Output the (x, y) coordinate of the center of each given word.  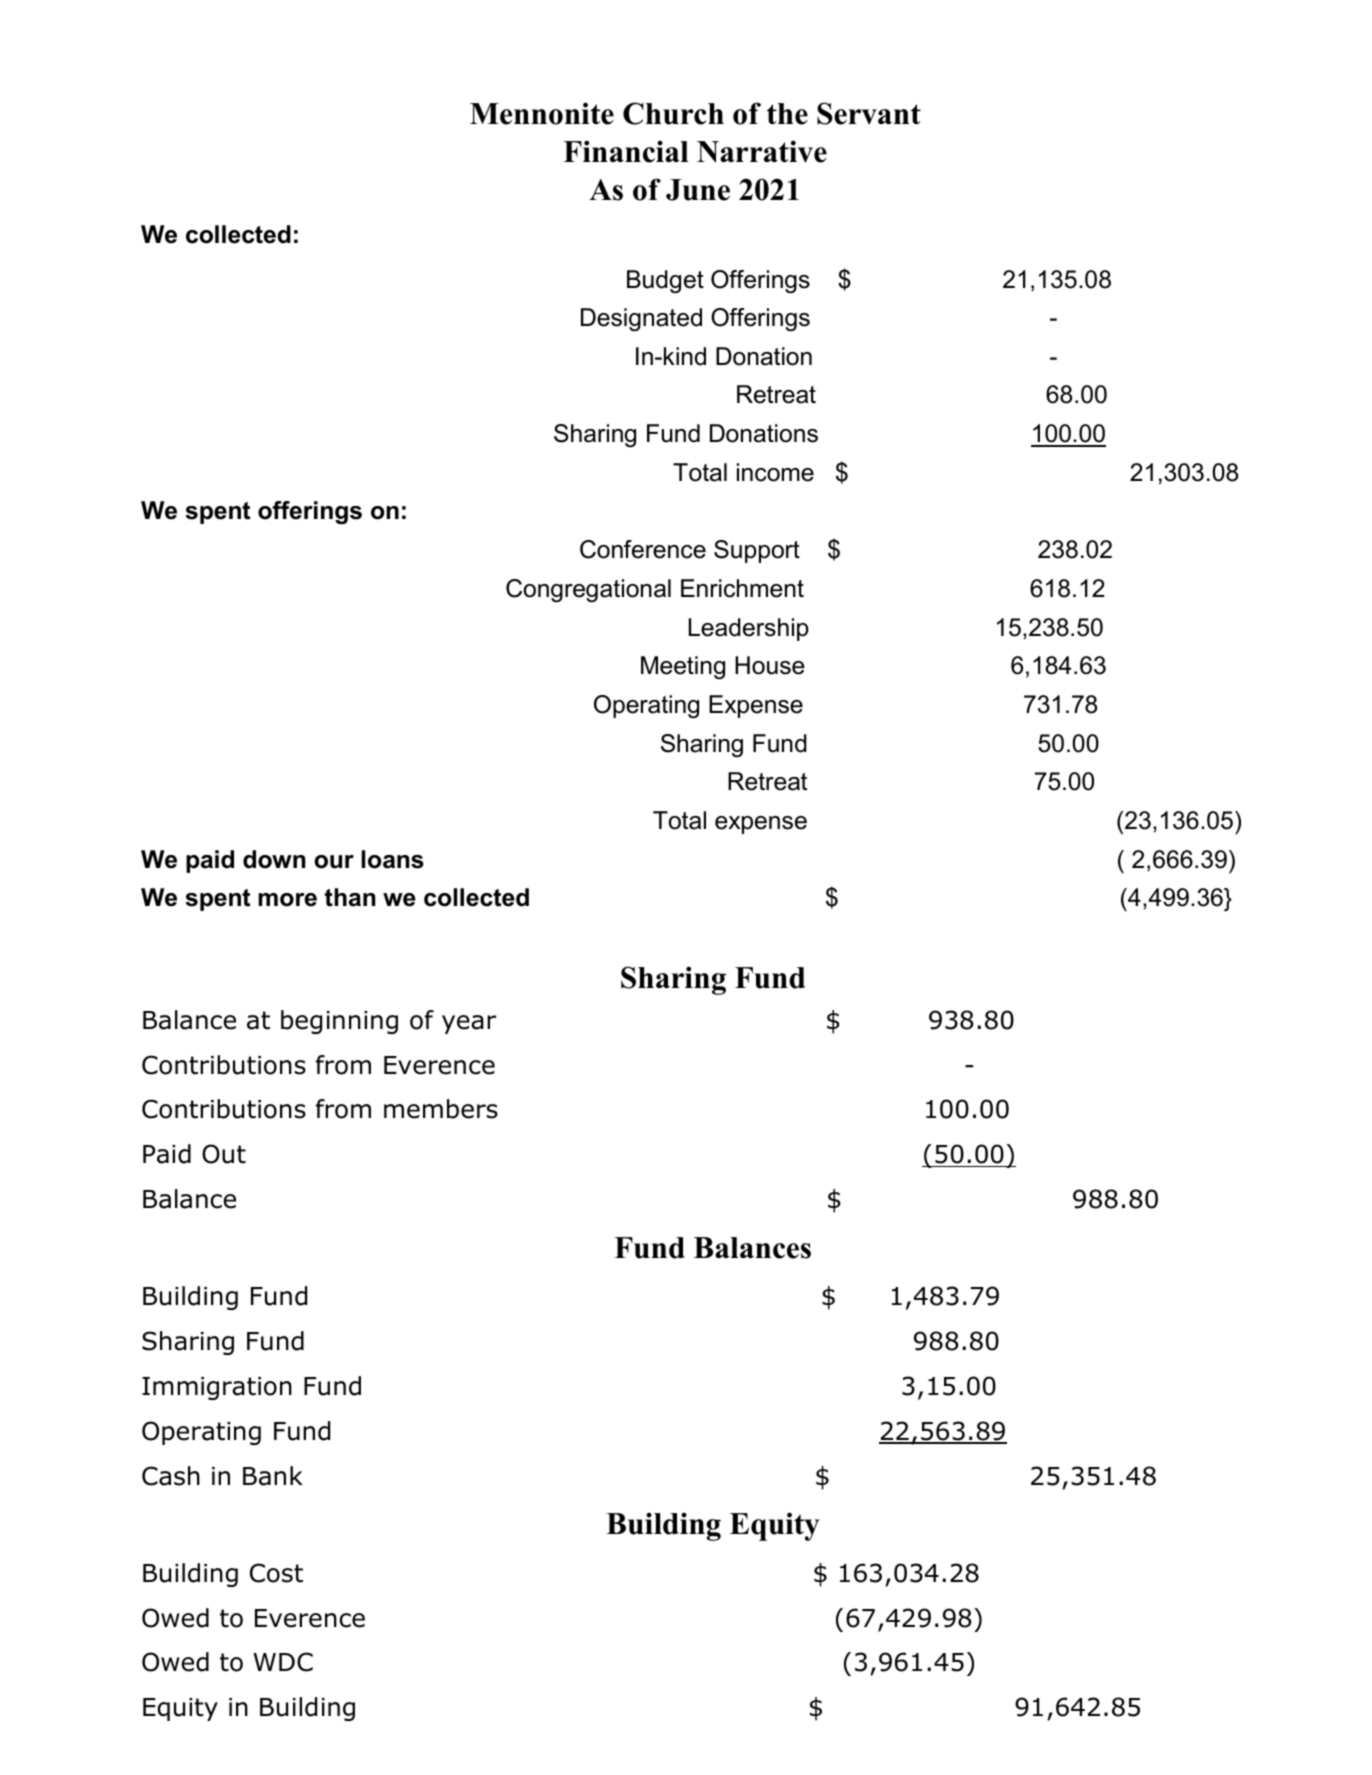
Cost (276, 1573)
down (274, 859)
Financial (626, 151)
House (770, 665)
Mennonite (542, 113)
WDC (283, 1662)
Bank (273, 1476)
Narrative (762, 151)
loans (392, 859)
